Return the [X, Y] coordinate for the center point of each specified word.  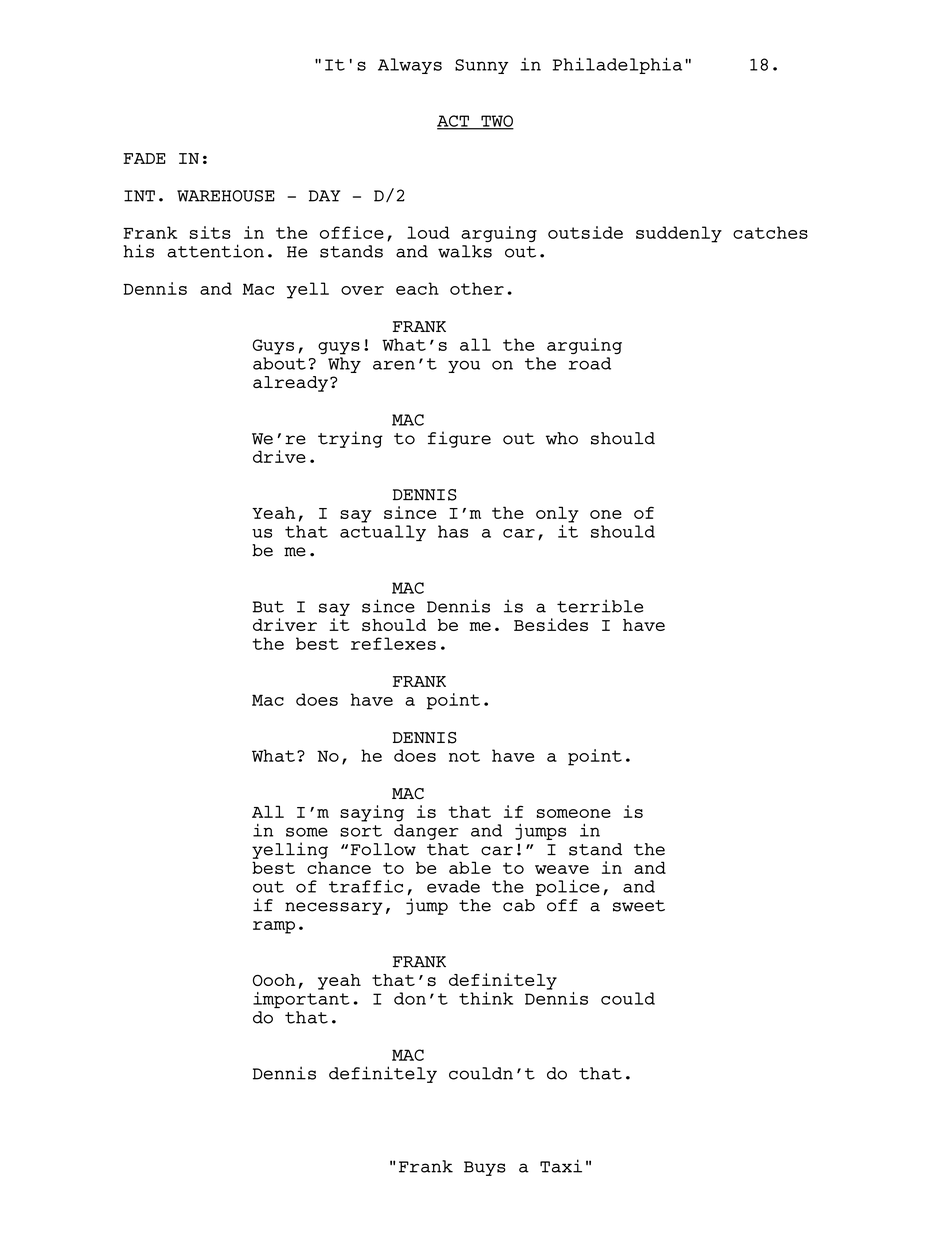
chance [339, 867]
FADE [144, 158]
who [562, 438]
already [290, 384]
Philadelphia [617, 66]
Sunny [481, 66]
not [464, 756]
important [301, 998]
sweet [639, 906]
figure [459, 439]
